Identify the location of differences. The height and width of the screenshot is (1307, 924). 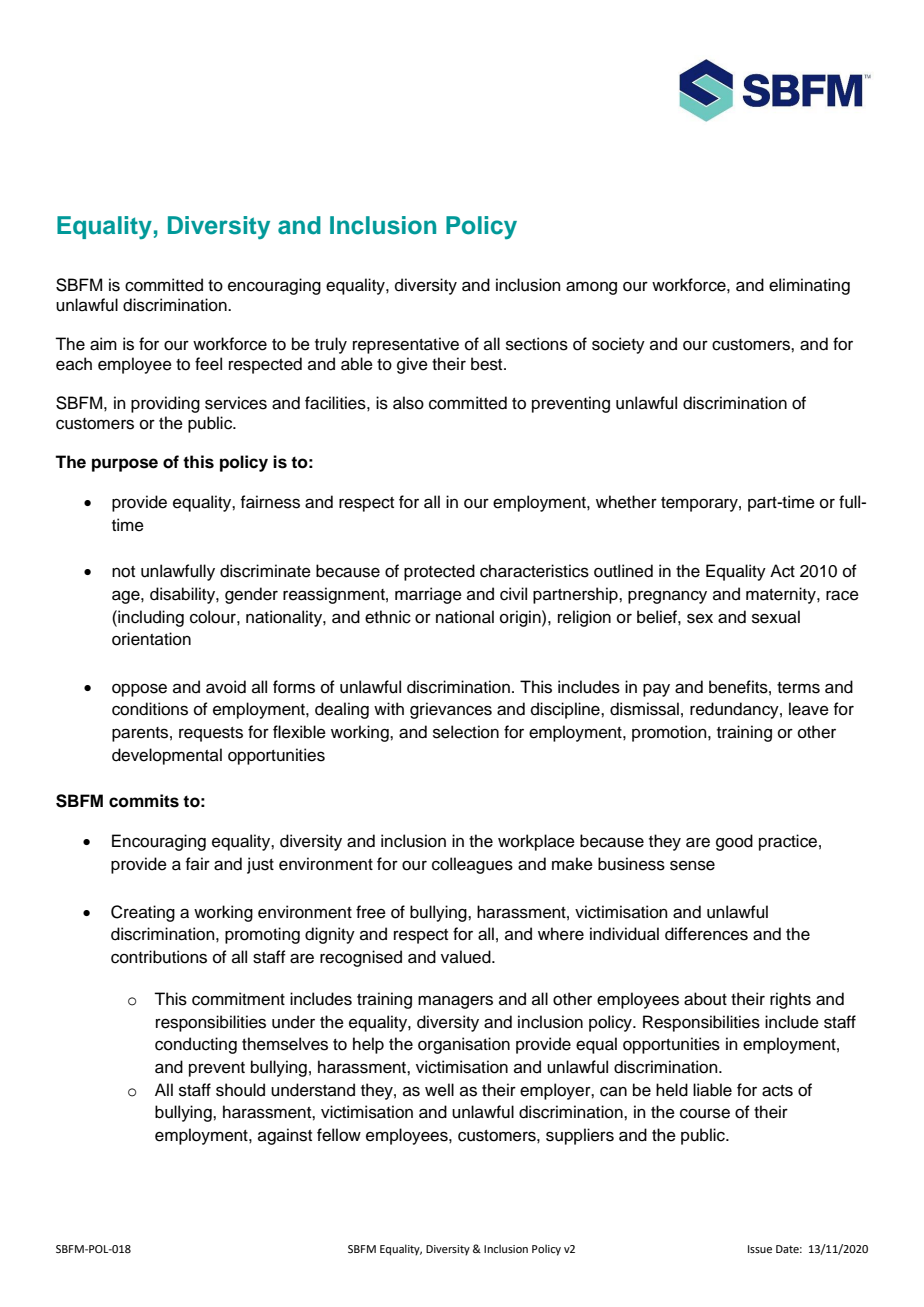
(706, 934).
